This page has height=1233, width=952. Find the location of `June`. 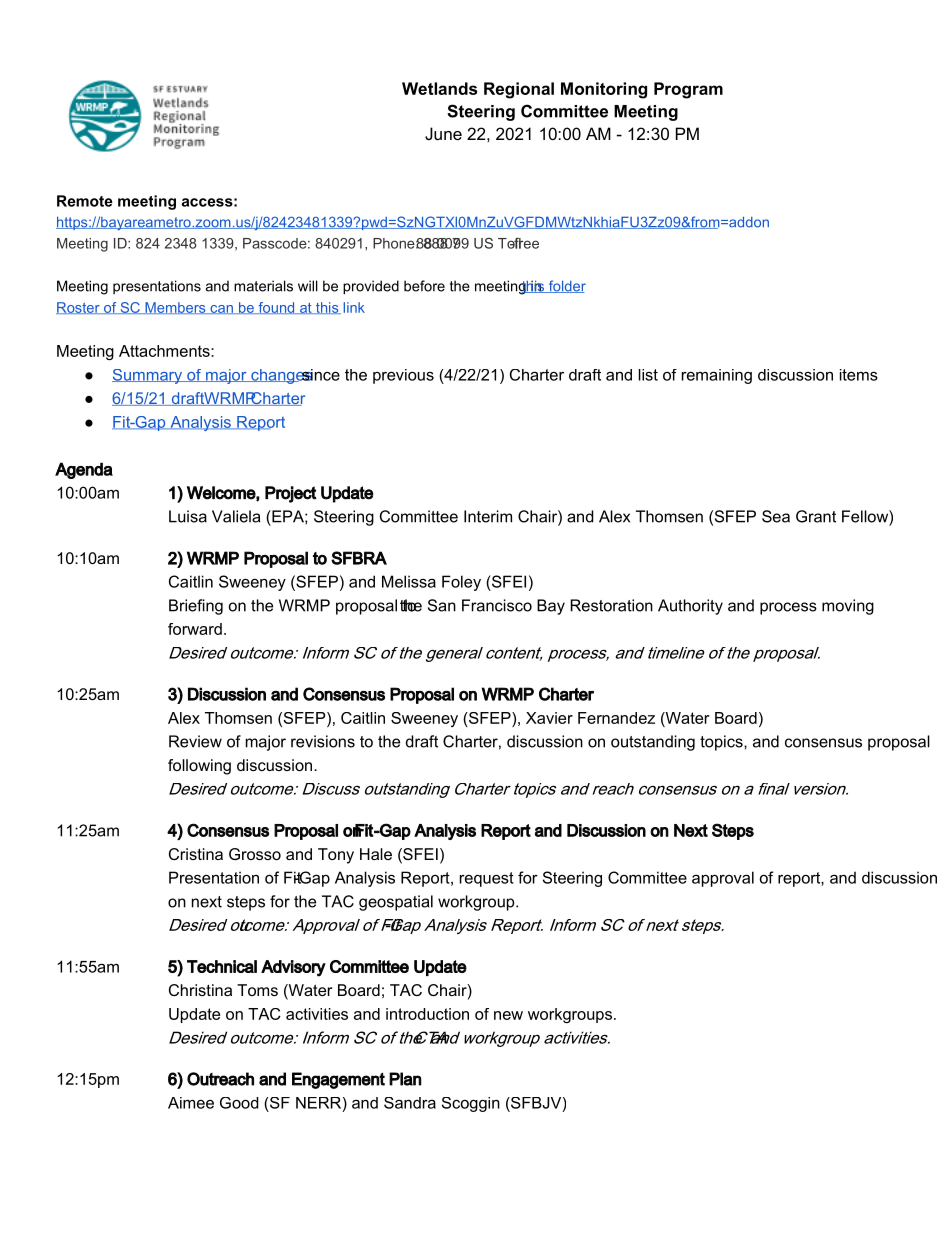

June is located at coordinates (443, 133).
